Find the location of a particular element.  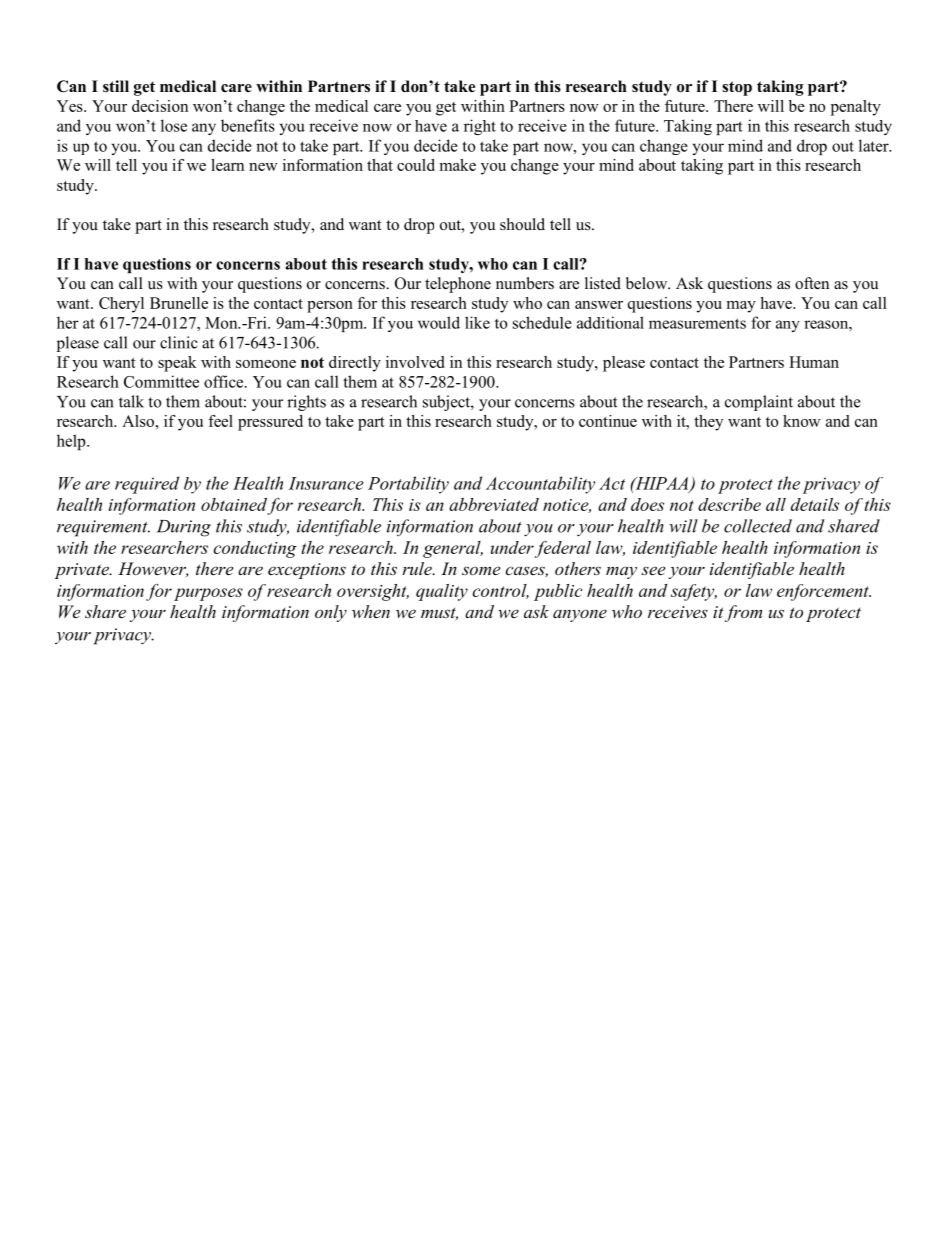

details is located at coordinates (815, 504).
